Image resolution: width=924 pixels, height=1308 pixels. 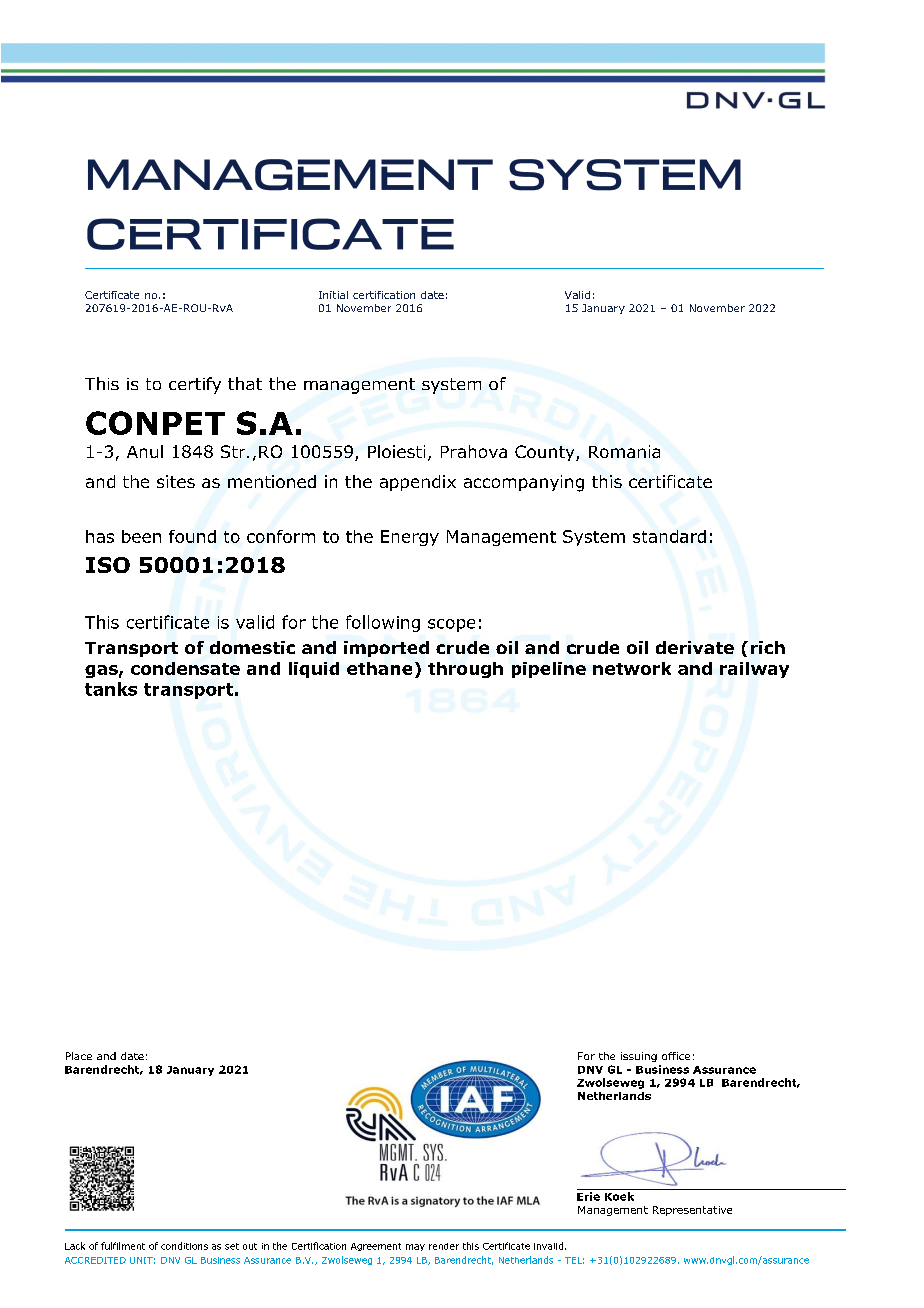 What do you see at coordinates (692, 1211) in the page?
I see `Representative` at bounding box center [692, 1211].
